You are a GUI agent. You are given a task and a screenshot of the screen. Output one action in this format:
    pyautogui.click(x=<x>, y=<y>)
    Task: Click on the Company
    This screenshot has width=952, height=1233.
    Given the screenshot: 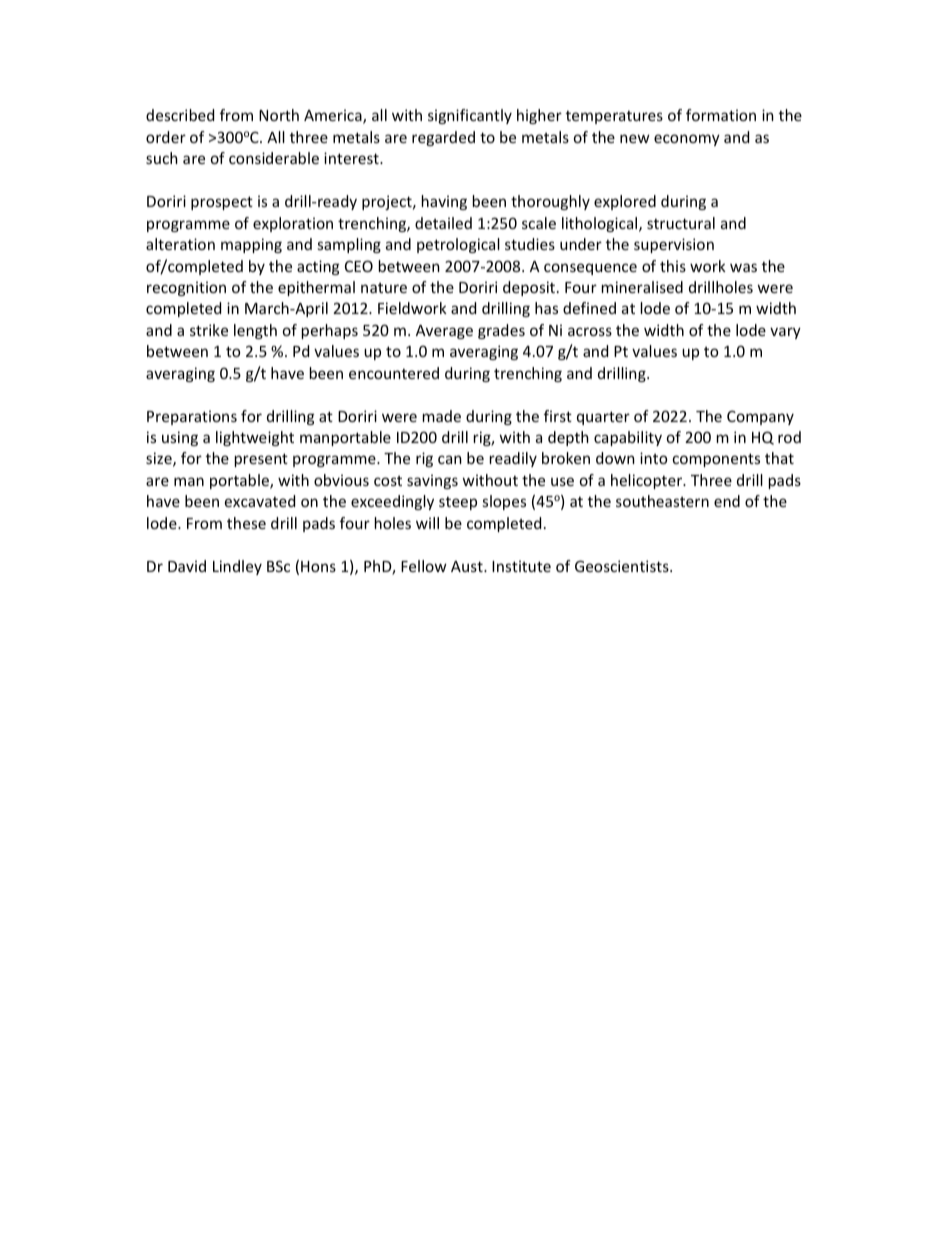 What is the action you would take?
    pyautogui.click(x=760, y=417)
